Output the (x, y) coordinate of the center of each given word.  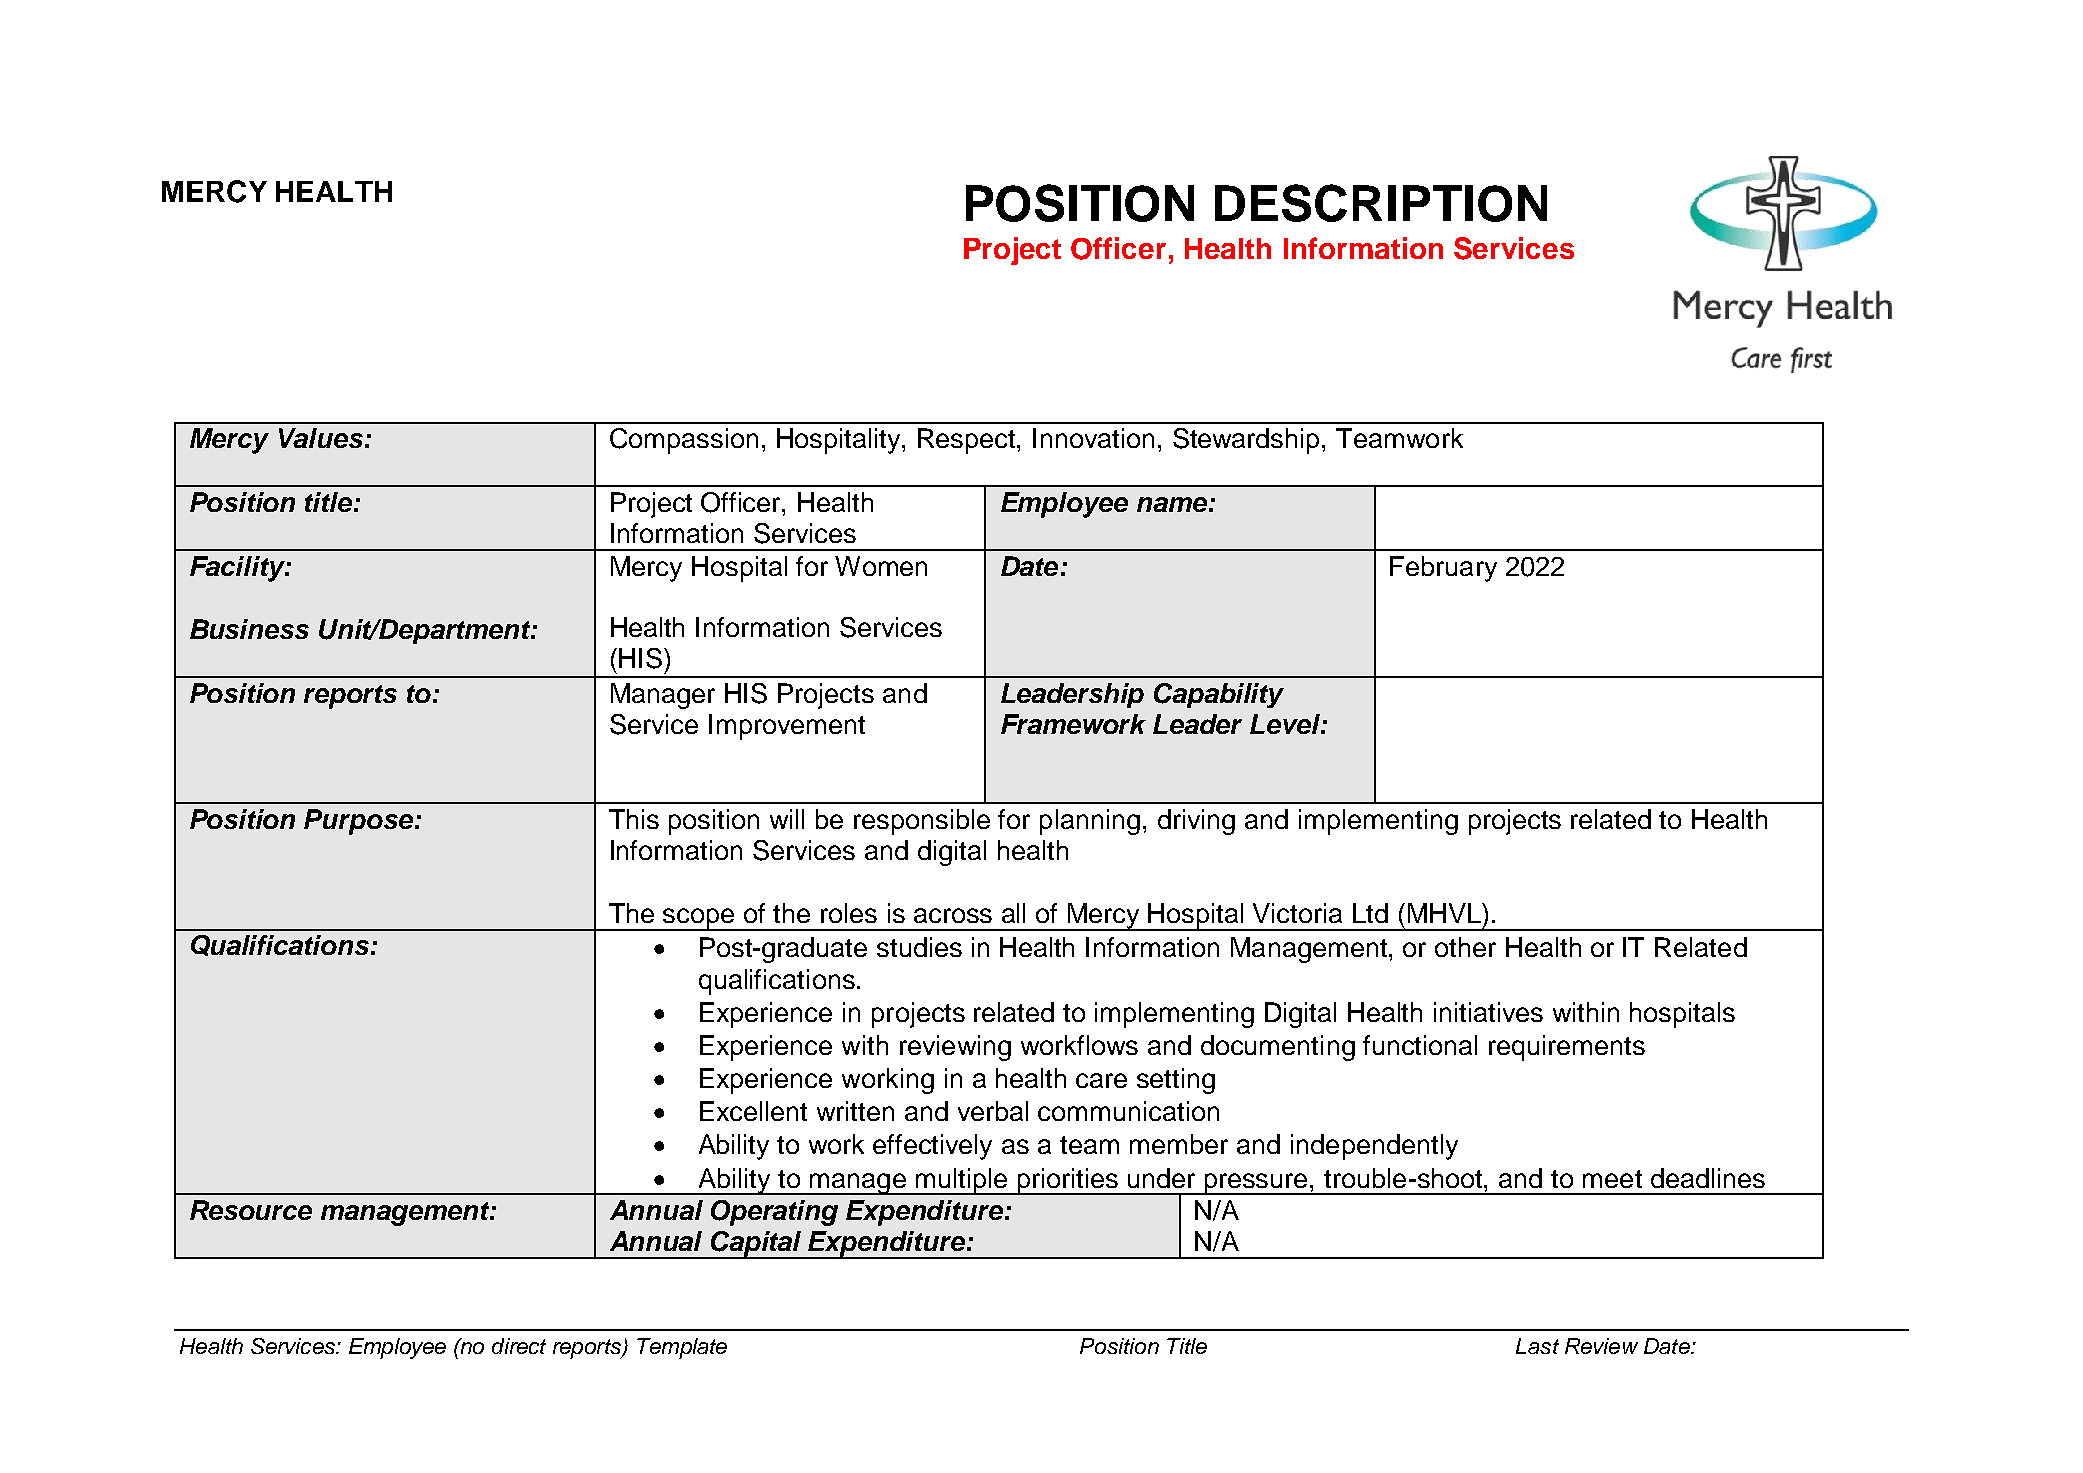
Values (321, 438)
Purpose (360, 822)
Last (1537, 1346)
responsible (922, 822)
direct (519, 1346)
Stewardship (1246, 441)
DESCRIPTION (1381, 203)
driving (1196, 822)
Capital (756, 1245)
